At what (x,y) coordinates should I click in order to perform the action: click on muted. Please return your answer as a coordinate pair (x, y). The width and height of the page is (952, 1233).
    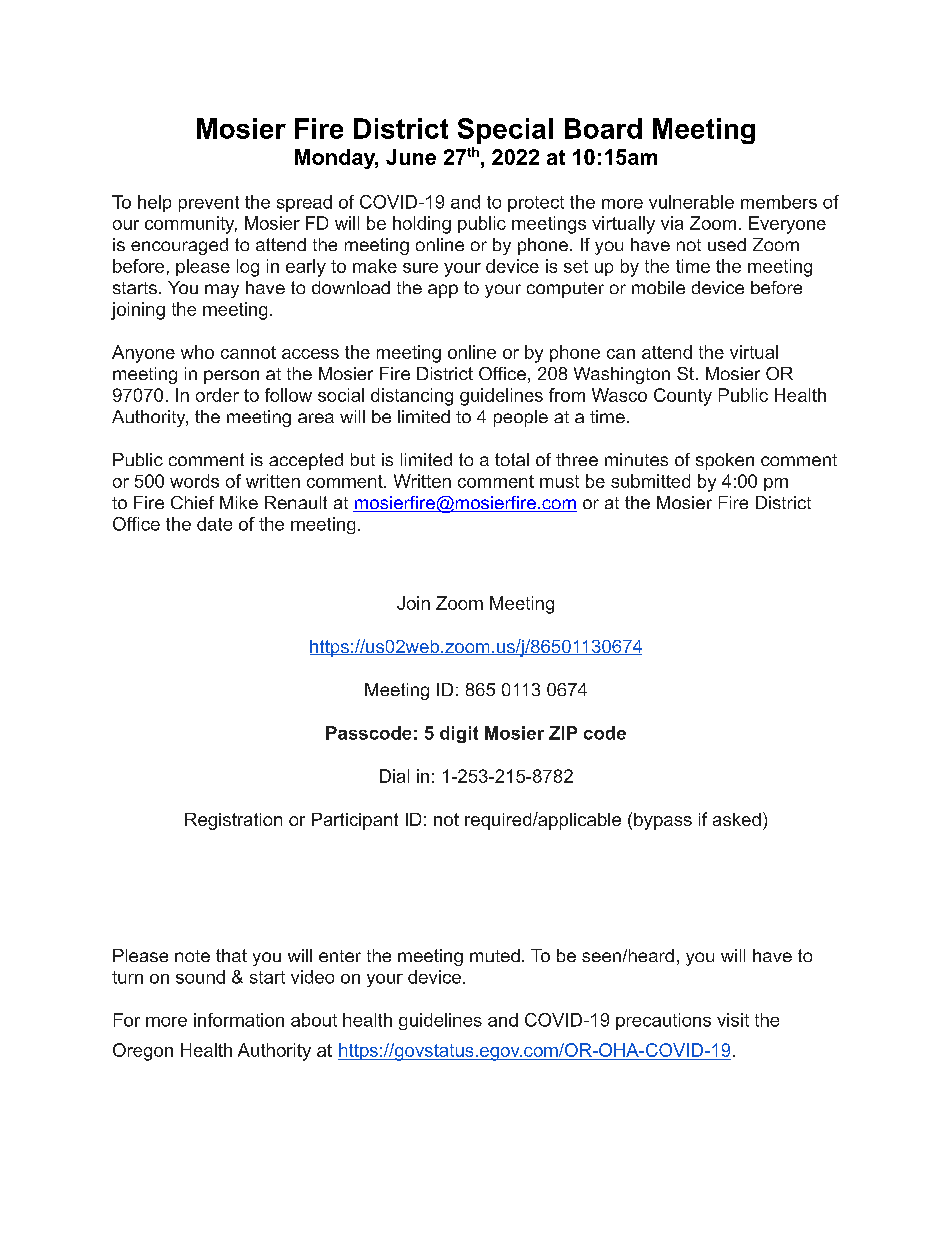
    Looking at the image, I should click on (495, 955).
